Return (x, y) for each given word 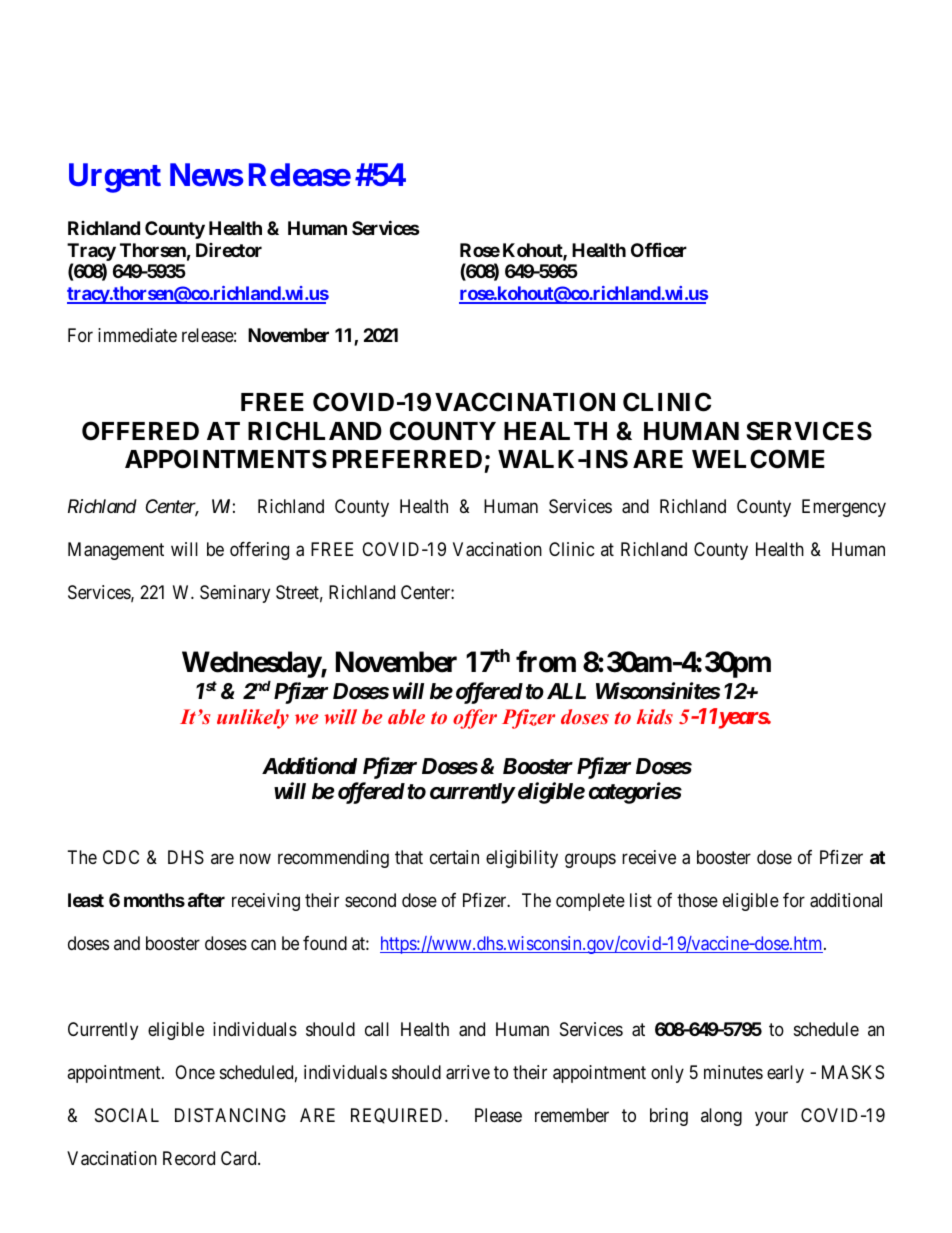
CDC (121, 857)
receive (649, 857)
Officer (659, 249)
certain (454, 857)
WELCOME (758, 459)
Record (189, 1158)
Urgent (115, 178)
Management (116, 551)
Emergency (844, 508)
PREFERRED (407, 459)
